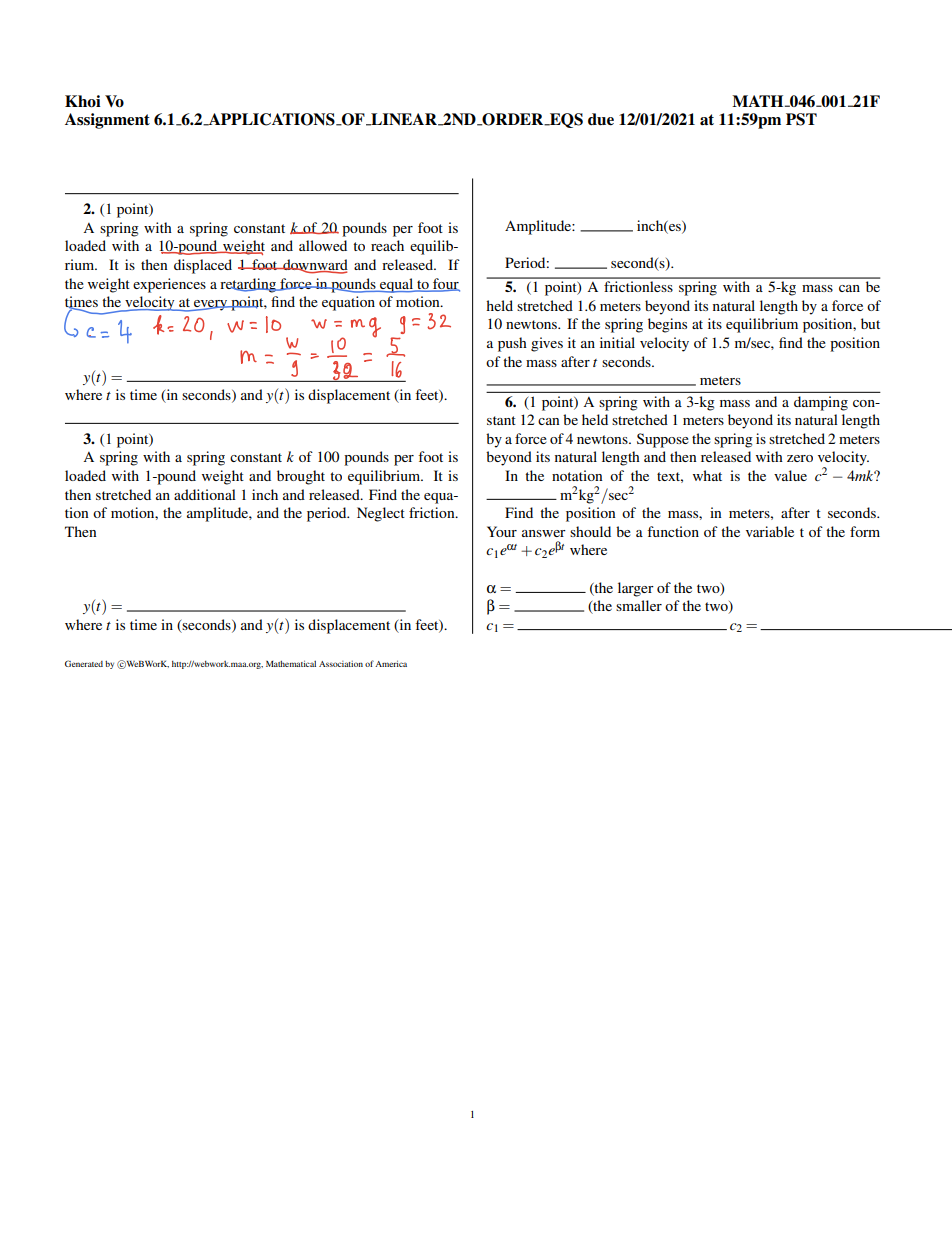 Image resolution: width=952 pixels, height=1233 pixels. What do you see at coordinates (301, 477) in the document?
I see `brought` at bounding box center [301, 477].
